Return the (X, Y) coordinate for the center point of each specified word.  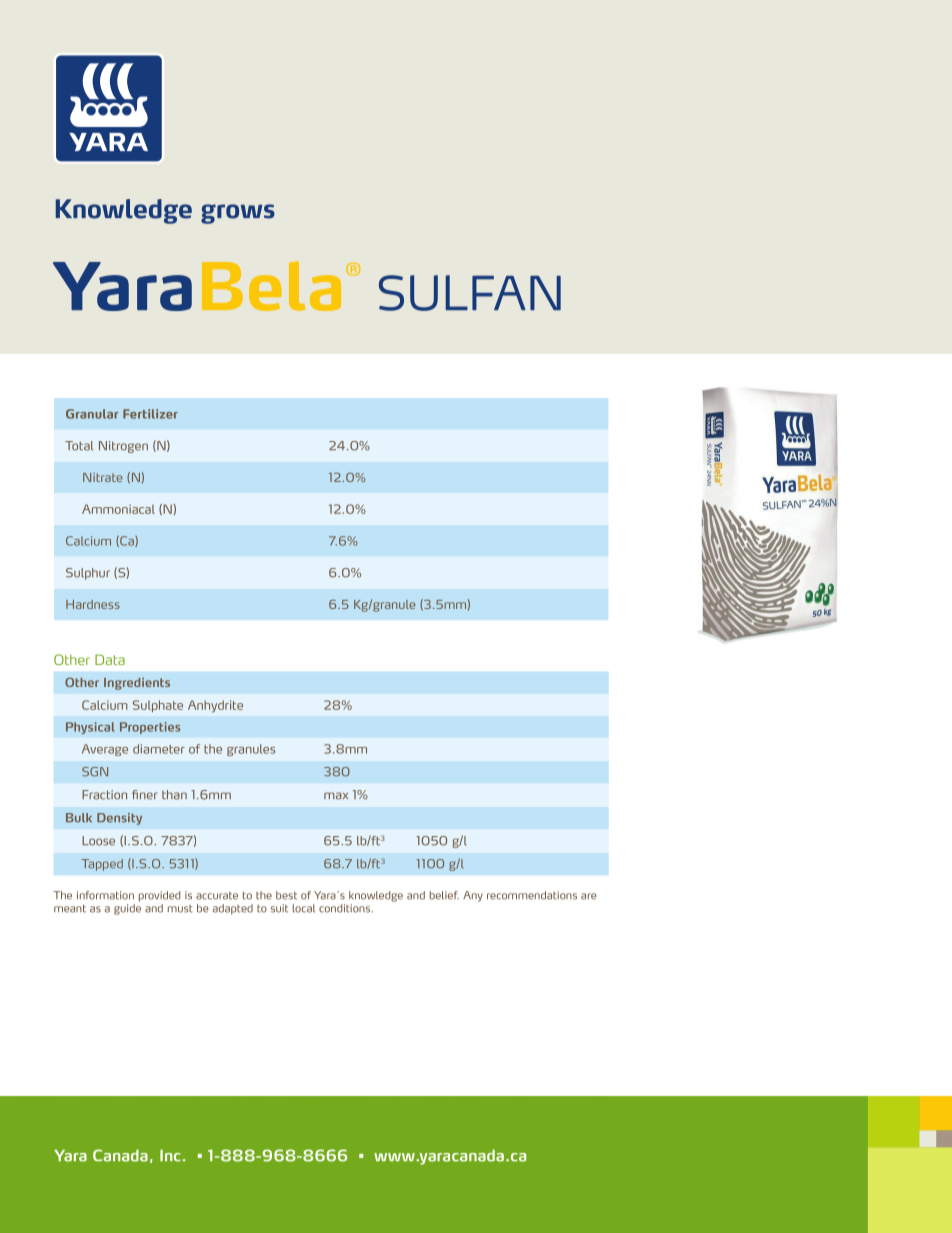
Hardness (93, 604)
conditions (346, 908)
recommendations (532, 895)
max (336, 796)
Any (473, 896)
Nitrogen (123, 447)
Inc (170, 1155)
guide (127, 908)
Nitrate (103, 477)
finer (144, 795)
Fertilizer (150, 414)
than (174, 795)
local (304, 908)
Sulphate (158, 706)
